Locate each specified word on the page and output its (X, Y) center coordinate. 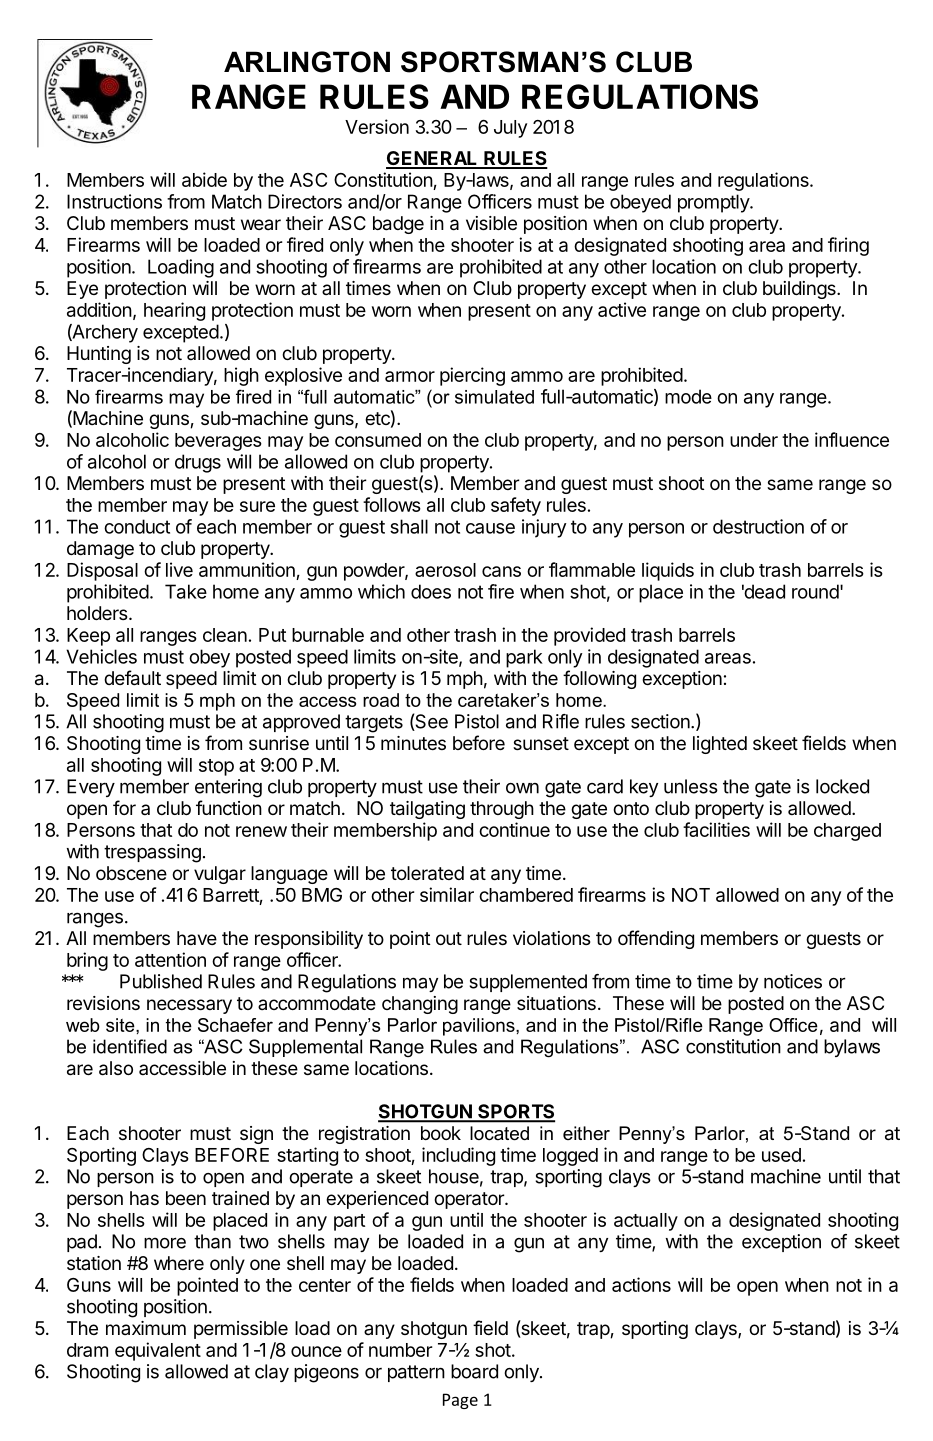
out (449, 938)
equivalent (158, 1351)
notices (793, 981)
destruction (758, 526)
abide (204, 179)
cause (490, 528)
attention (170, 959)
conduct (137, 526)
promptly (714, 203)
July (510, 129)
